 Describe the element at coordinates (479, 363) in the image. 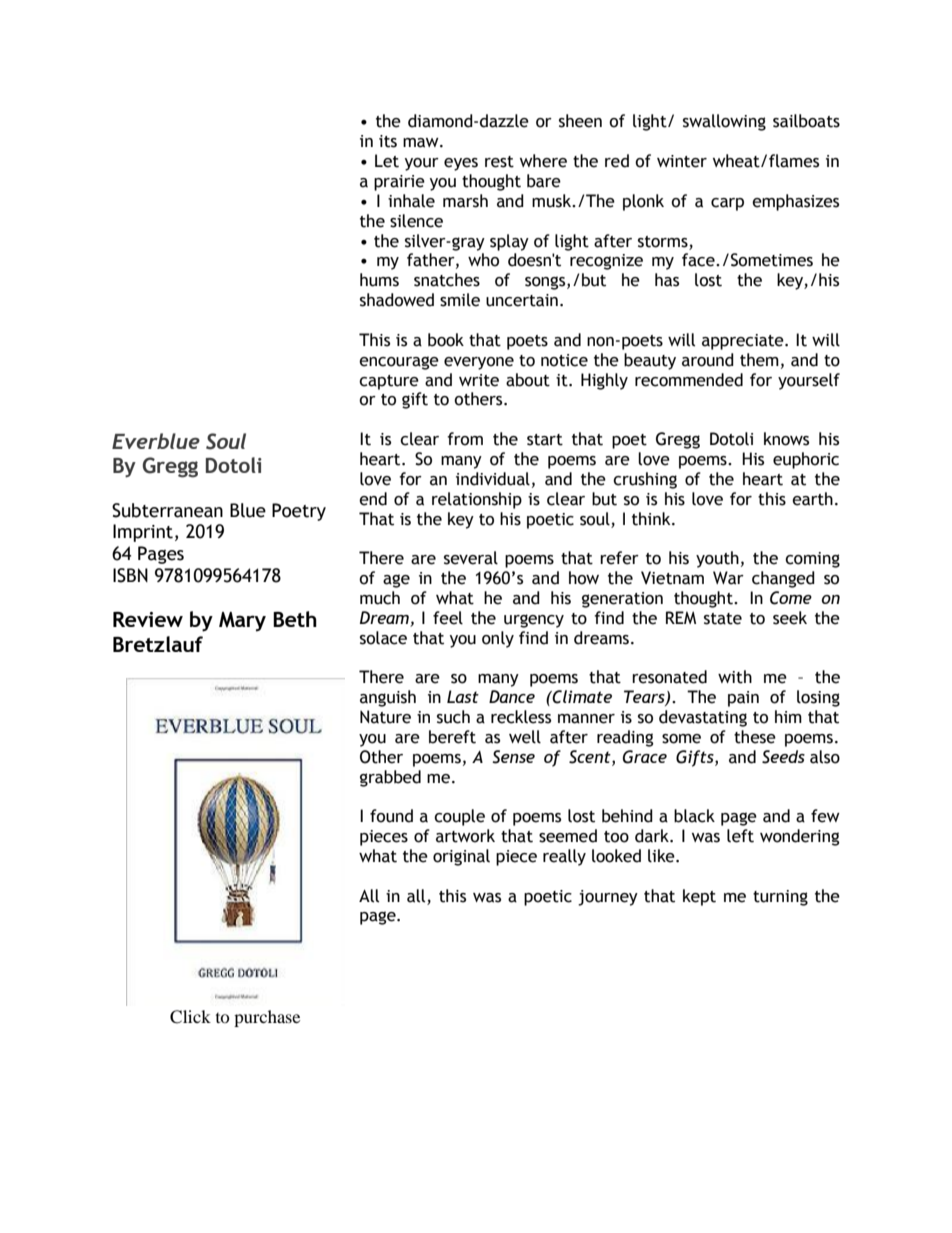

I see `everyone` at that location.
